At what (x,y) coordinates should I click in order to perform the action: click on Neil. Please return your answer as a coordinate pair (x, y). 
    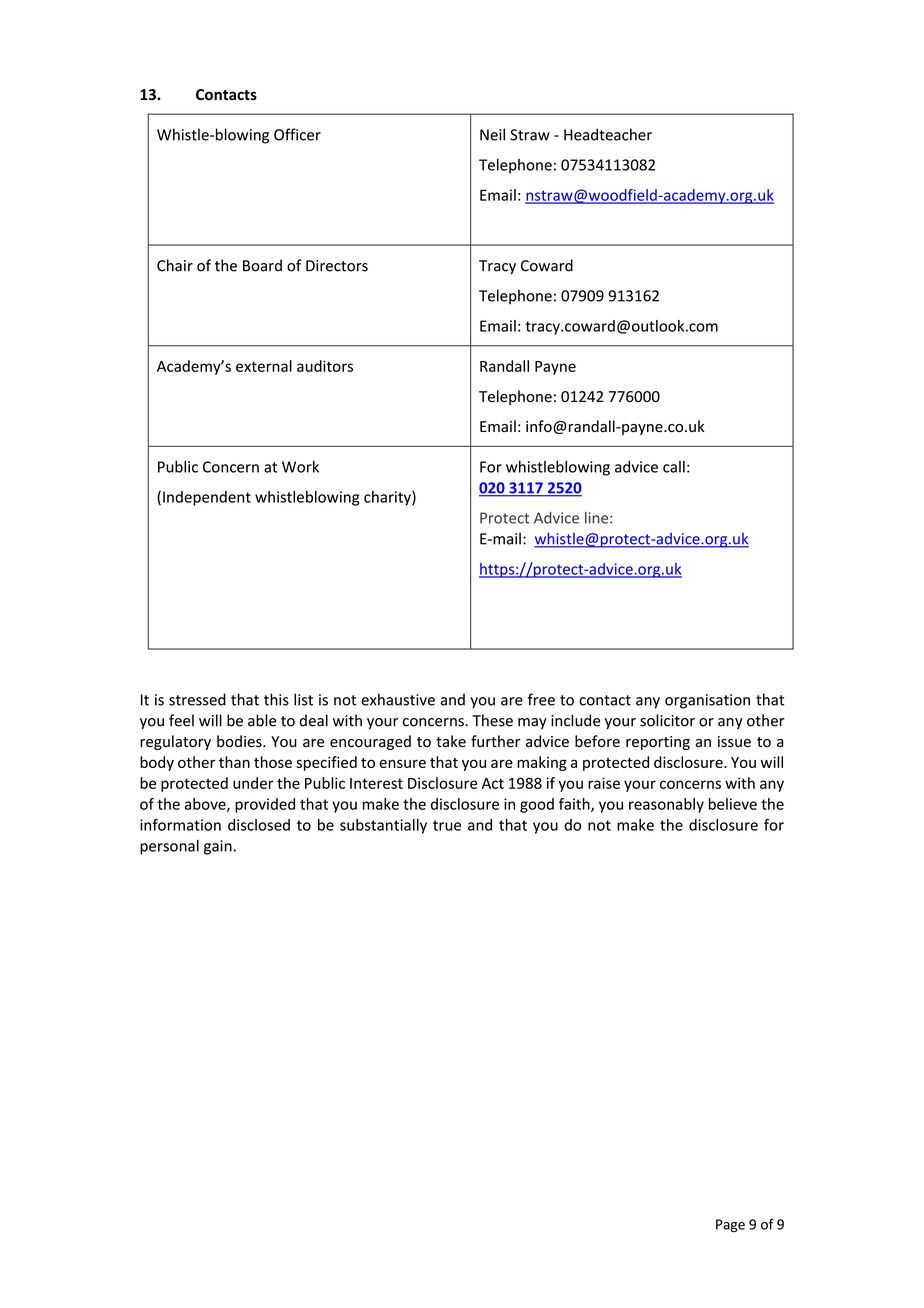
    Looking at the image, I should click on (492, 134).
